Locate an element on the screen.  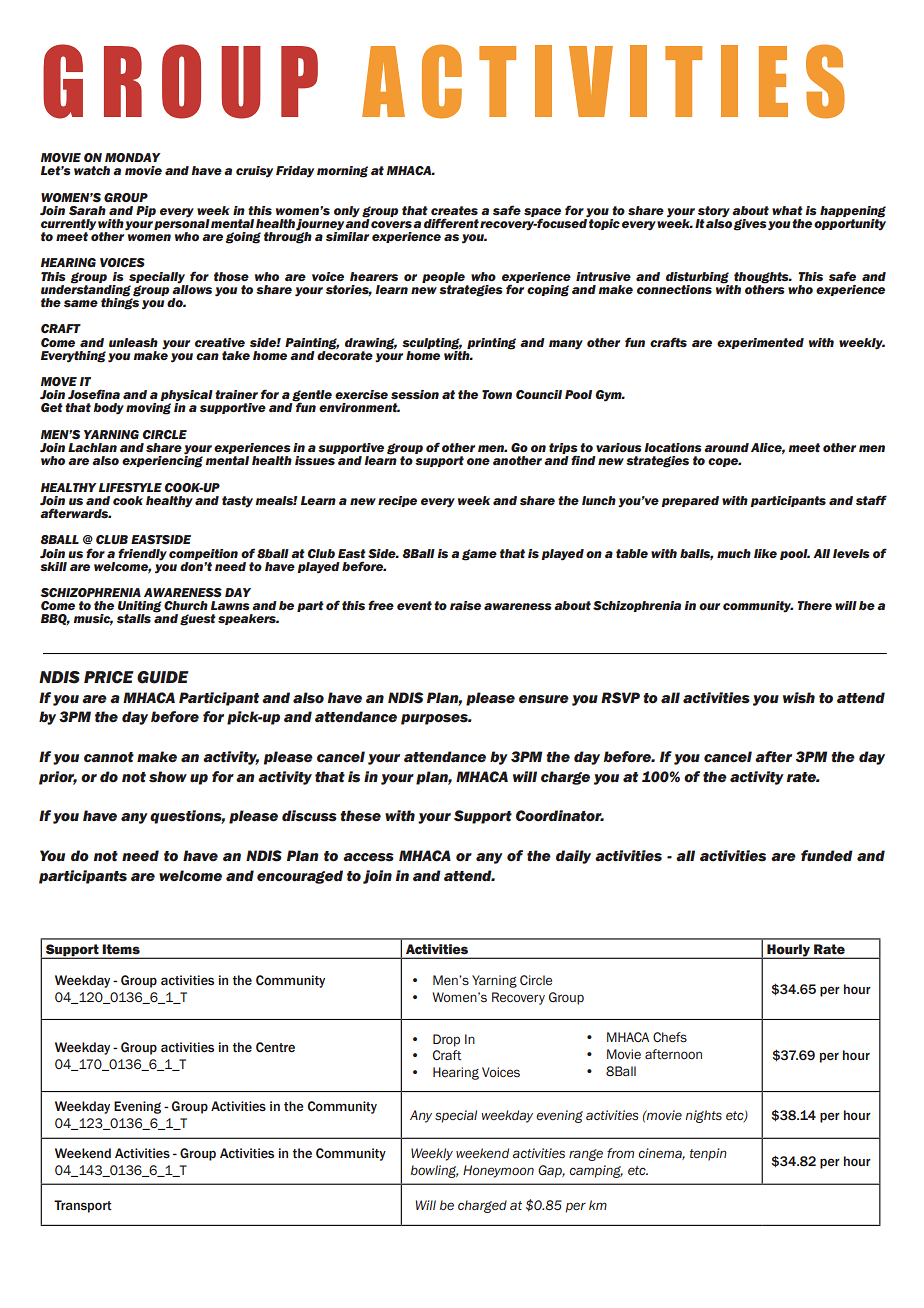
what is located at coordinates (787, 210).
